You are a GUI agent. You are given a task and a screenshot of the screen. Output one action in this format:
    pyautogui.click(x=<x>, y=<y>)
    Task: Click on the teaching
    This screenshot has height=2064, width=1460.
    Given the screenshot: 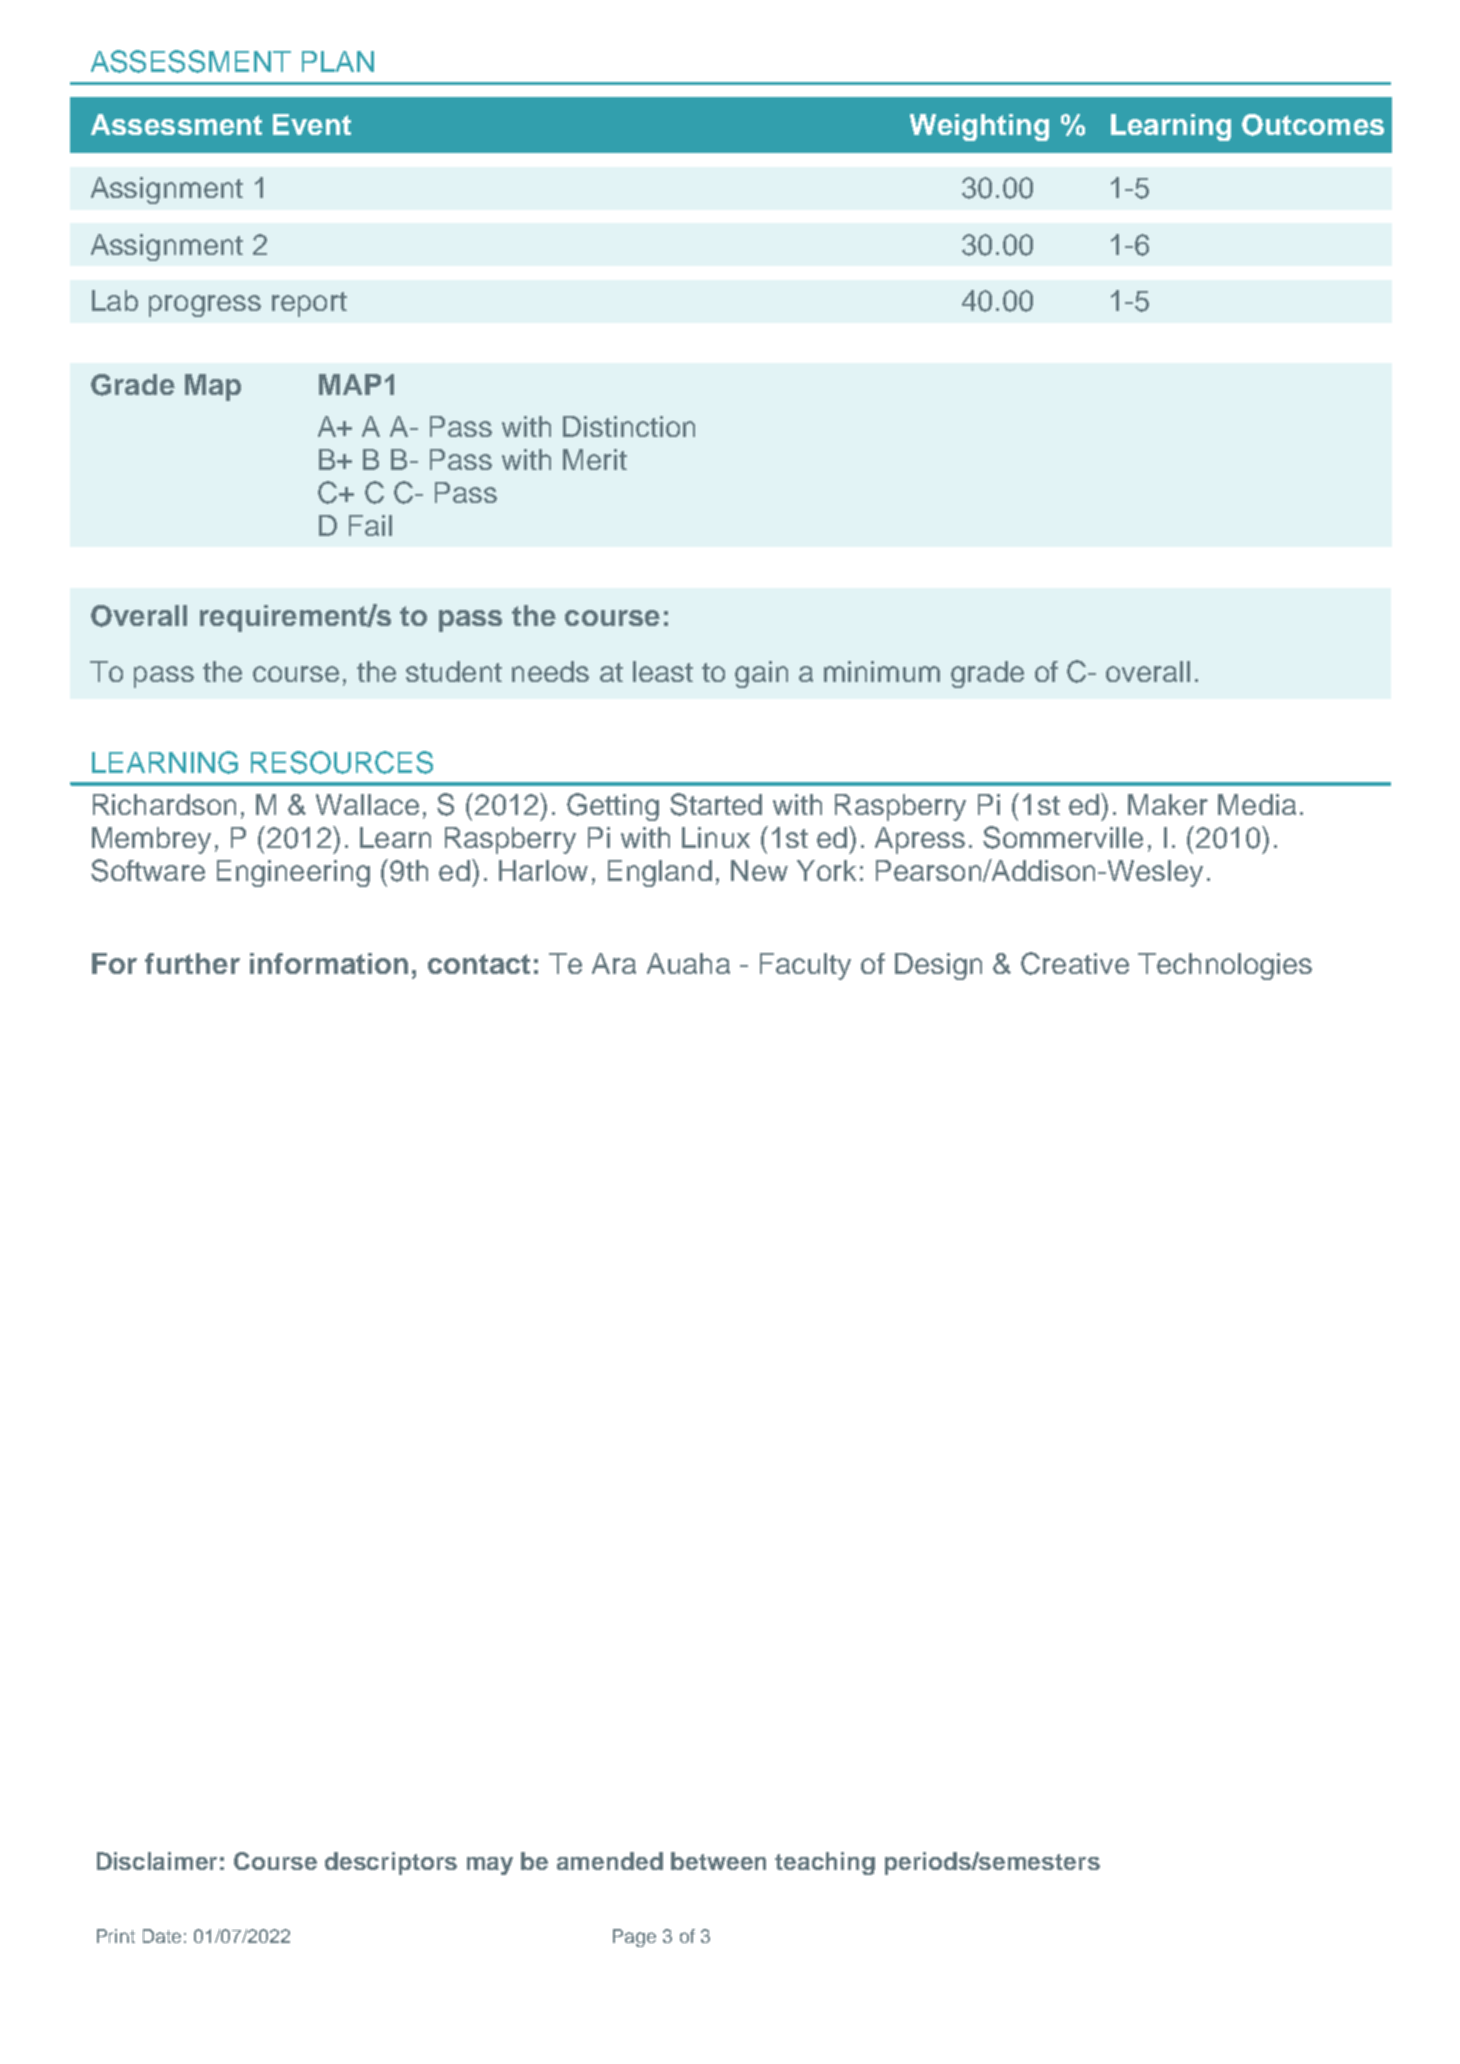 What is the action you would take?
    pyautogui.click(x=825, y=1863)
